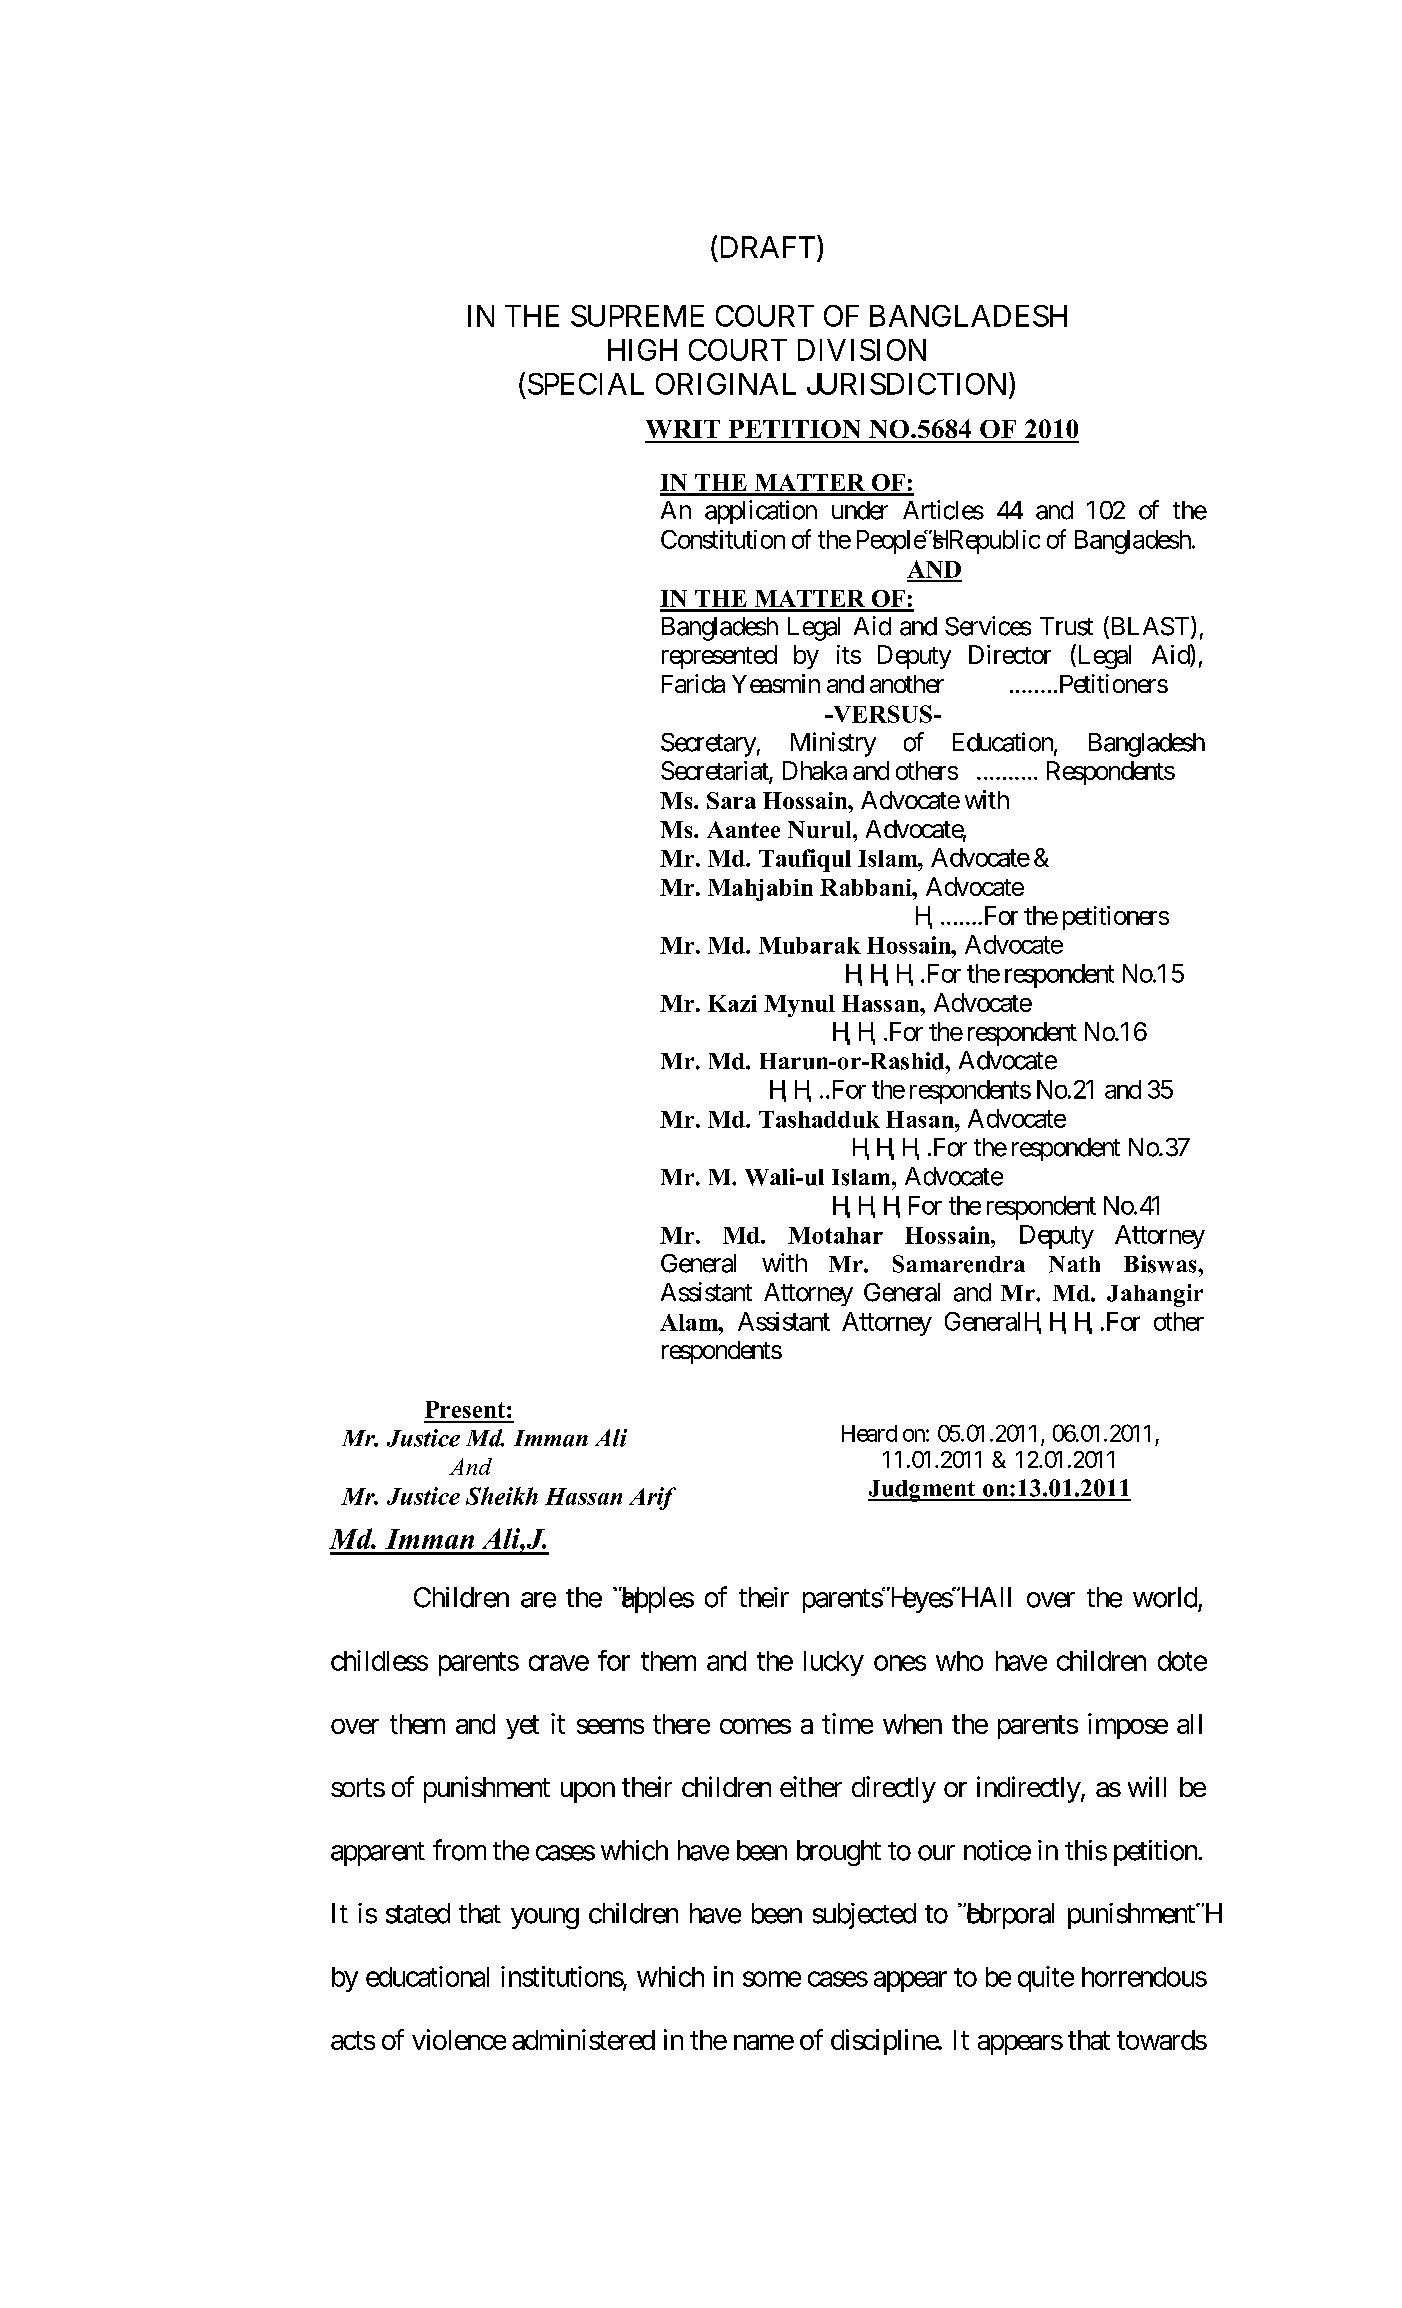 The height and width of the screenshot is (2308, 1402). What do you see at coordinates (906, 384) in the screenshot?
I see `JURISDICTION` at bounding box center [906, 384].
